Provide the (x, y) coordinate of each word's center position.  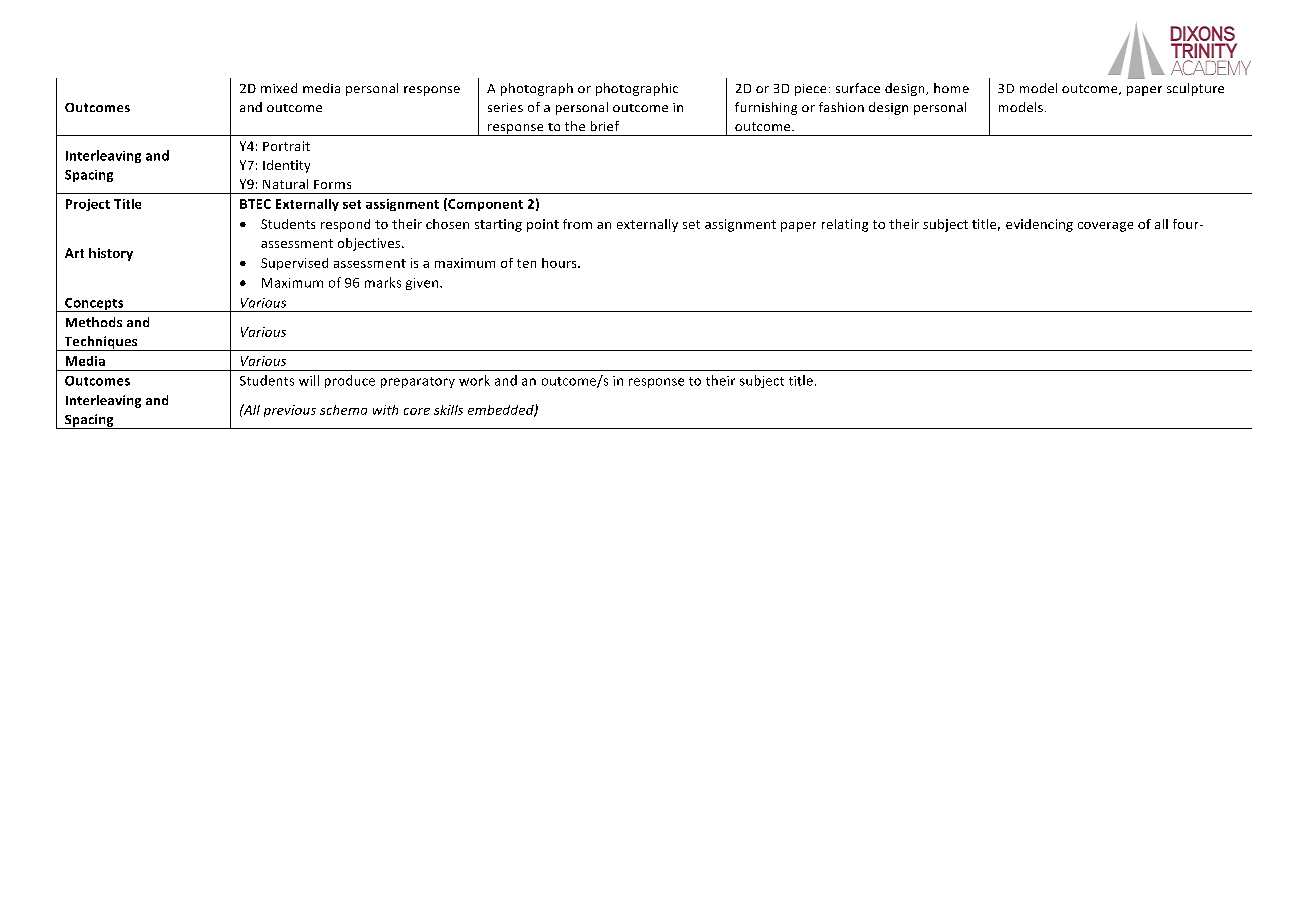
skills (448, 410)
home (951, 88)
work (474, 380)
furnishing (766, 108)
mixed (279, 88)
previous (290, 411)
